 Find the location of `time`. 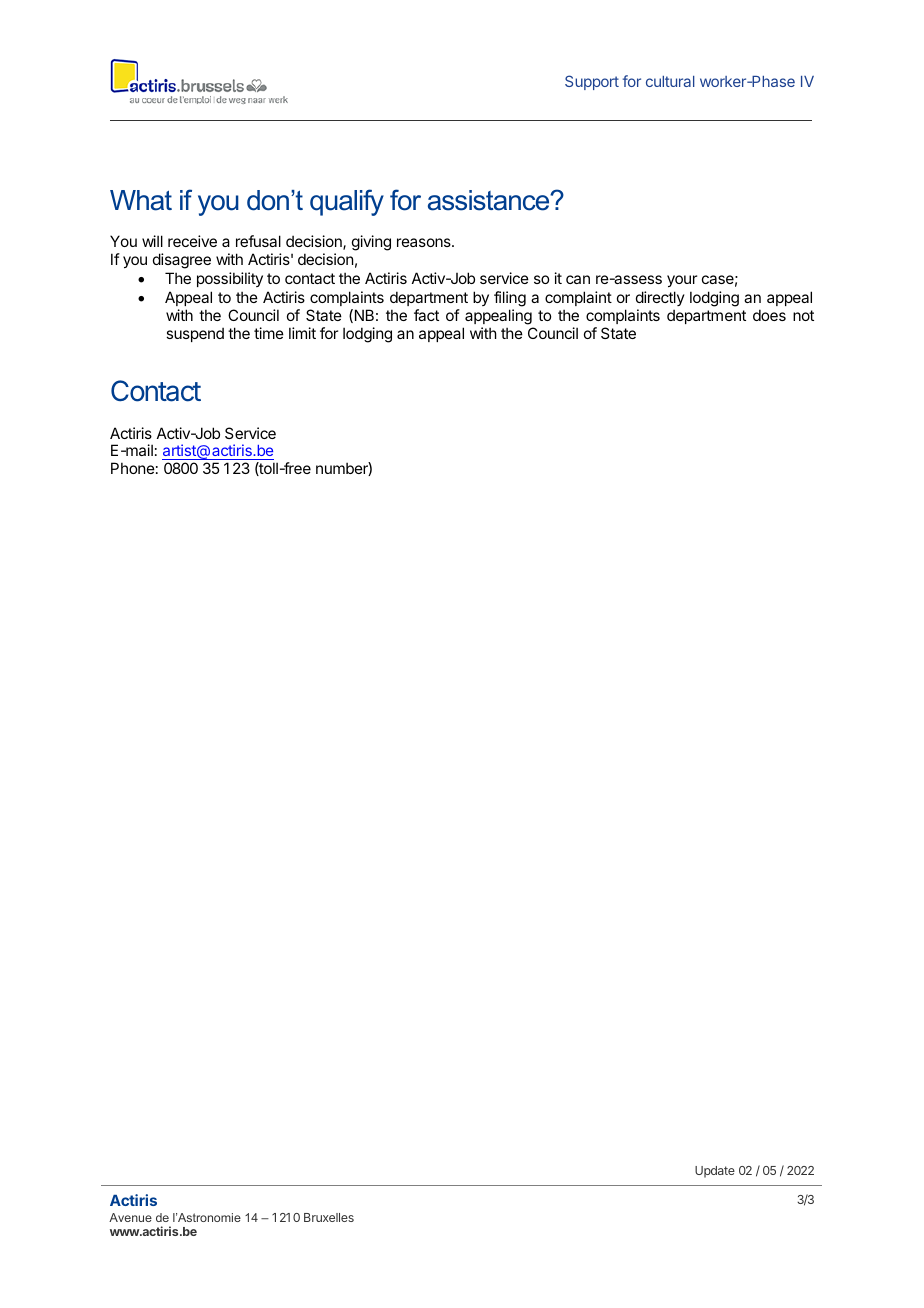

time is located at coordinates (269, 333).
